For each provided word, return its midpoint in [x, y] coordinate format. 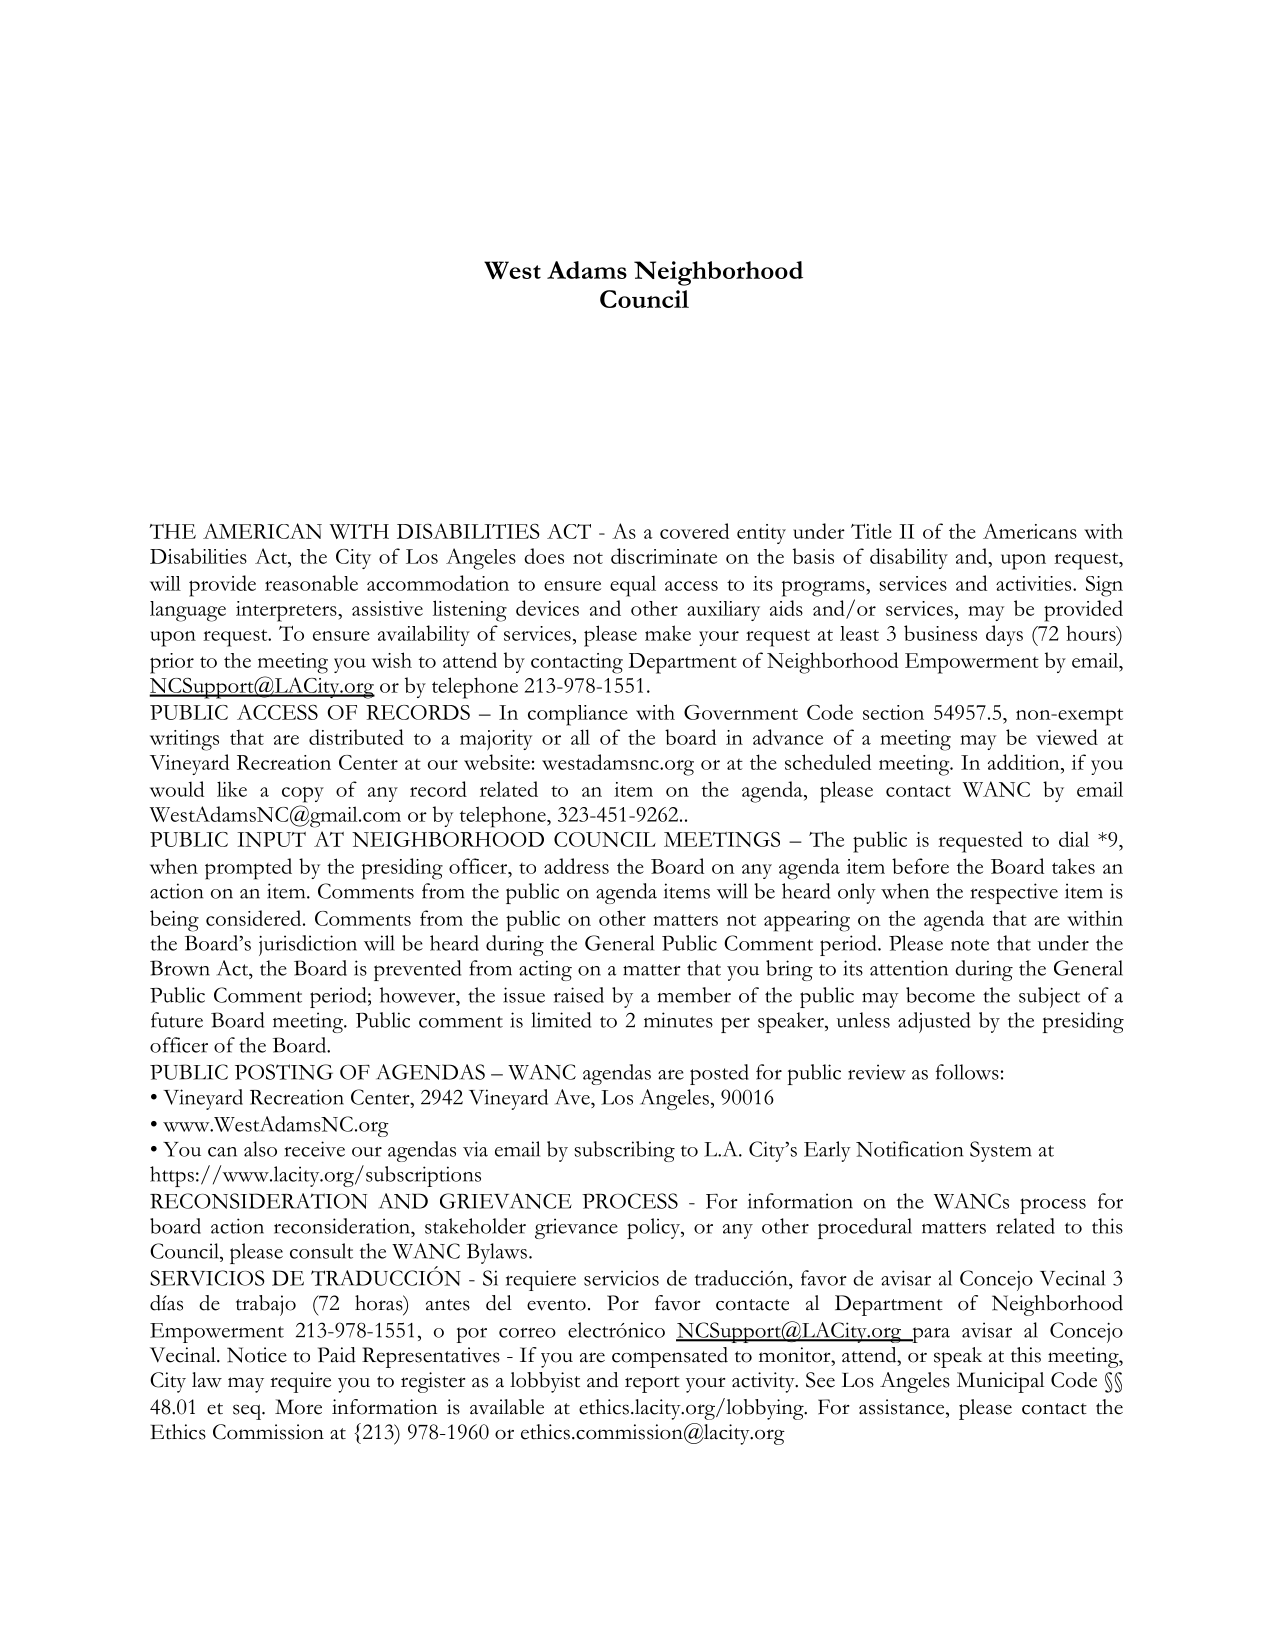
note [970, 945]
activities [1035, 583]
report [652, 1384]
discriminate [664, 556]
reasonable [311, 583]
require [300, 1382]
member [694, 995]
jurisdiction [308, 945]
